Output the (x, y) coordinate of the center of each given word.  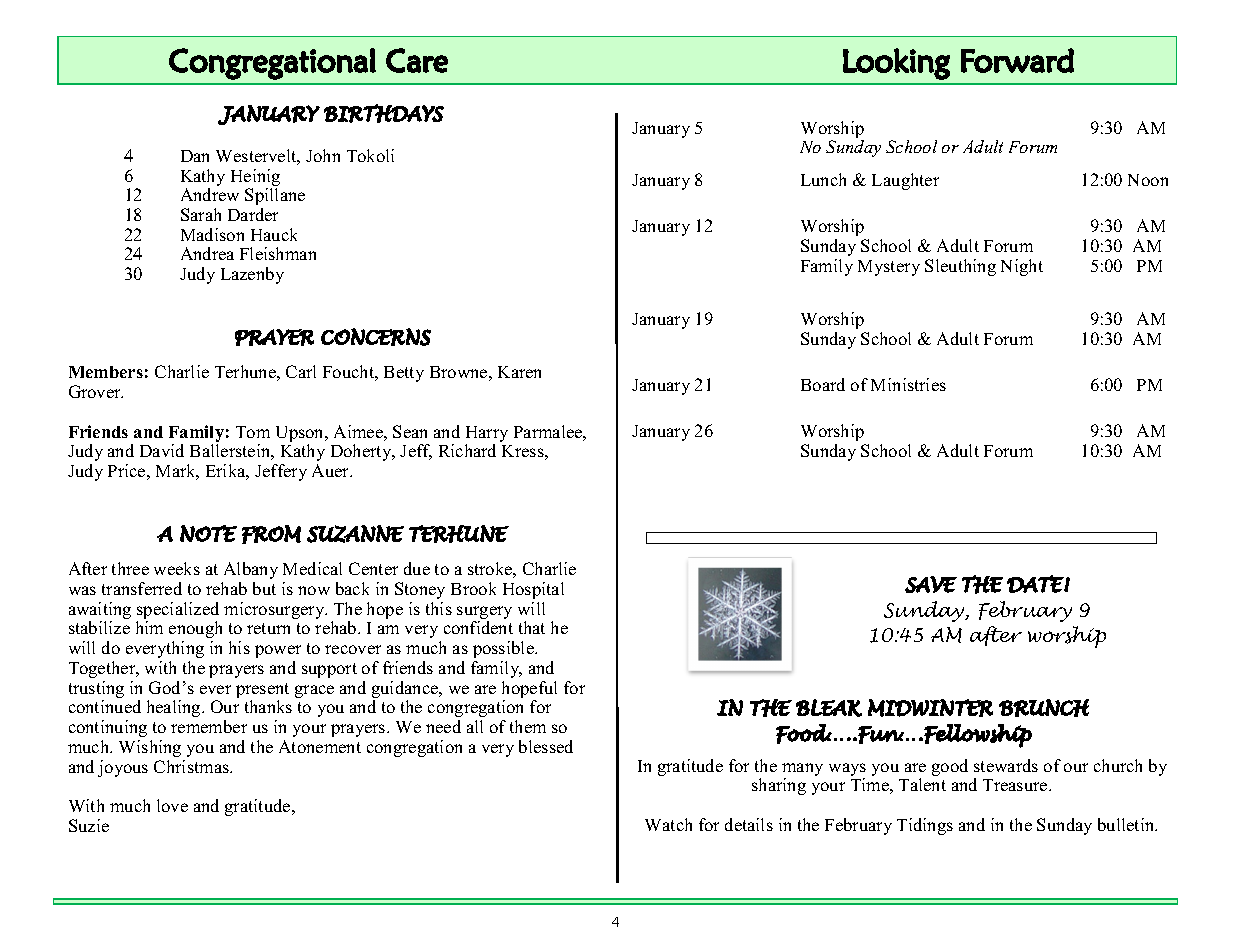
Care (417, 60)
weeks (177, 568)
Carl (301, 371)
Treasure (1016, 785)
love (172, 805)
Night (1022, 267)
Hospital (533, 590)
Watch (668, 824)
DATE (1036, 584)
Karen (519, 372)
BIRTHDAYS (384, 113)
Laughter (905, 181)
